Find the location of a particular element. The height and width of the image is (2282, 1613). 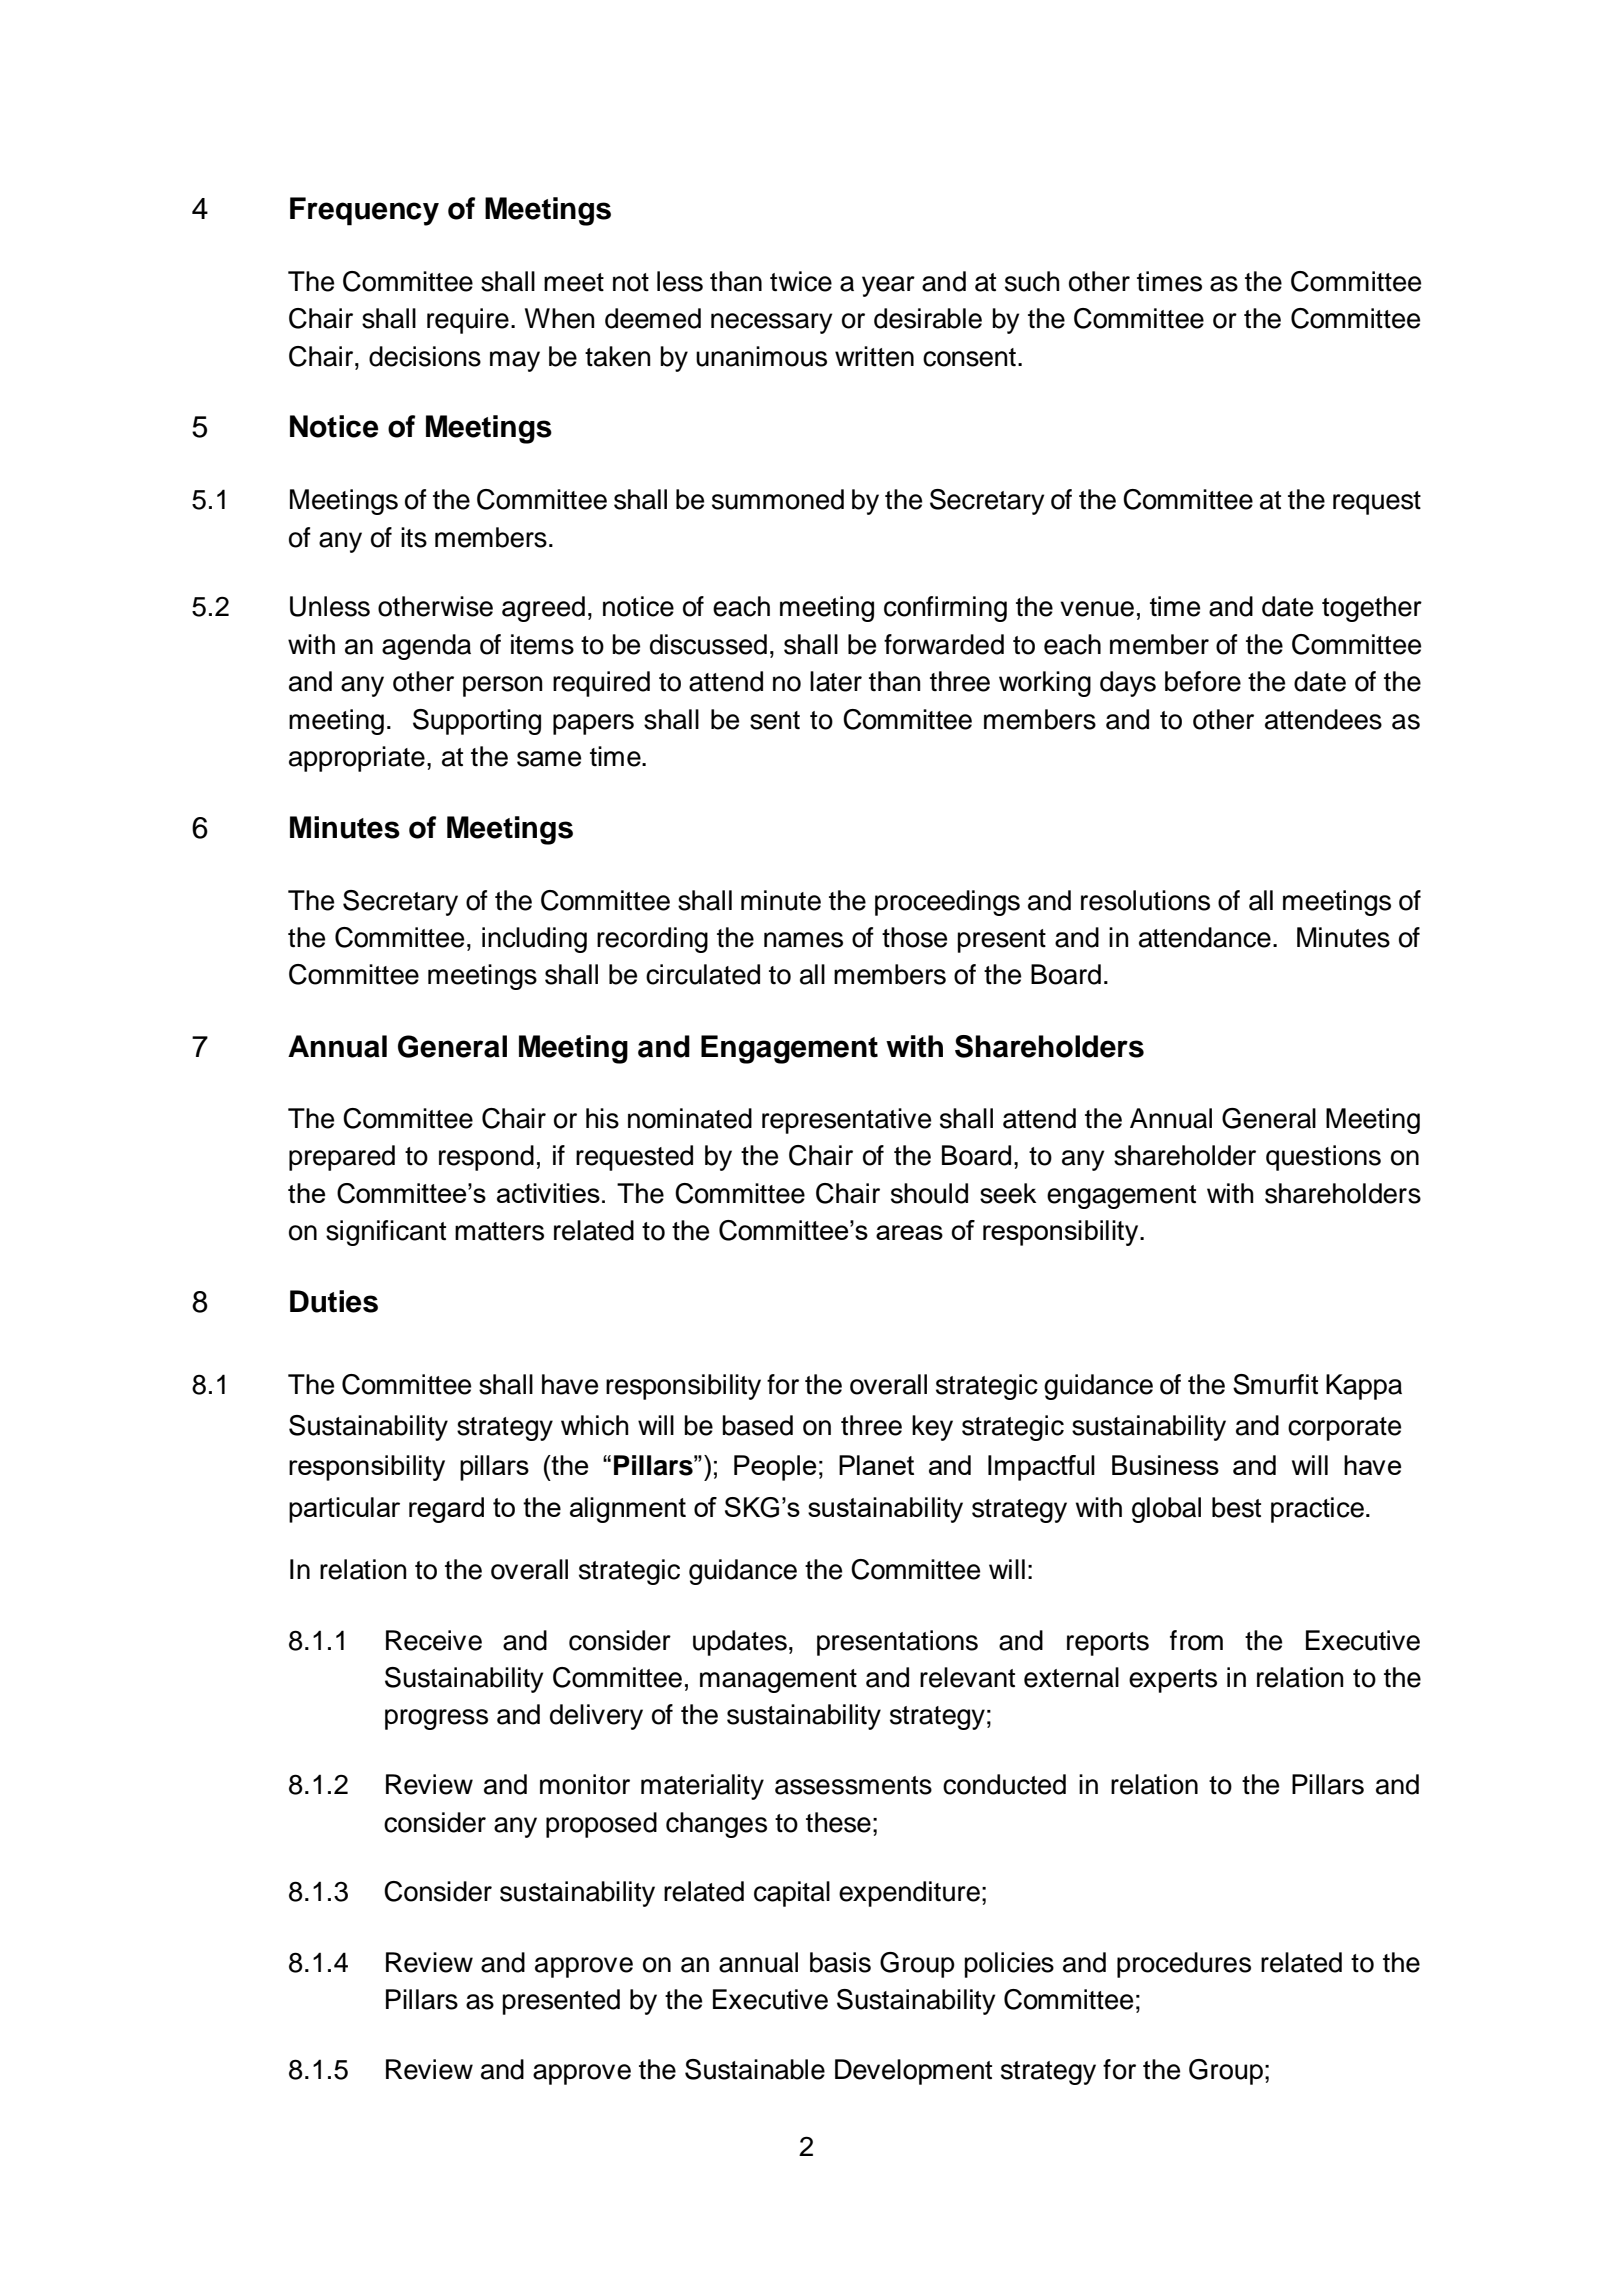

including is located at coordinates (534, 940).
